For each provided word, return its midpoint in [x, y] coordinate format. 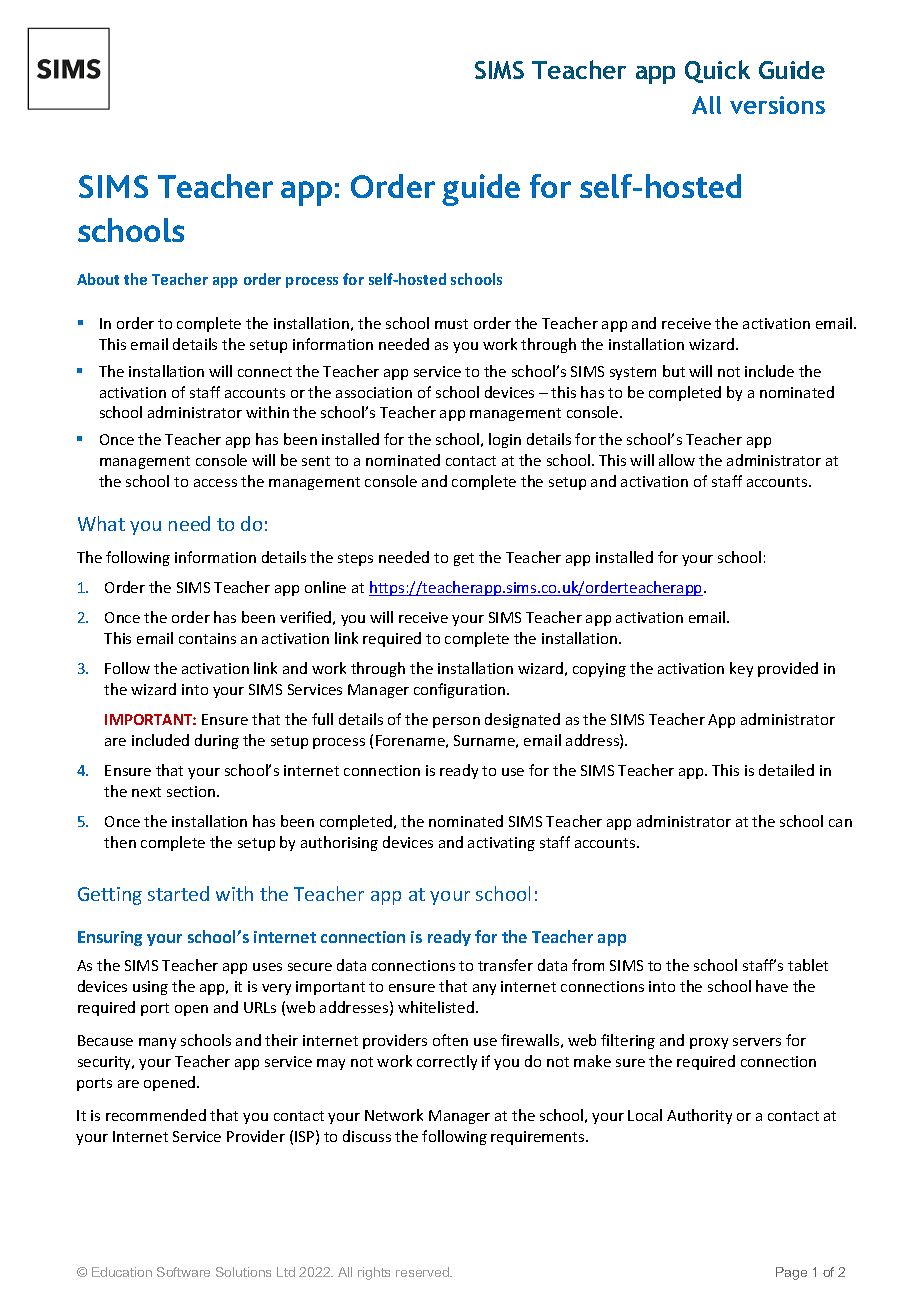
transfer [505, 965]
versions [777, 105]
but [674, 371]
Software [183, 1272]
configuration [461, 690]
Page [791, 1273]
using [150, 988]
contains [207, 638]
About [98, 279]
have [772, 986]
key [741, 669]
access [215, 483]
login [505, 440]
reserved [423, 1272]
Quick [717, 71]
